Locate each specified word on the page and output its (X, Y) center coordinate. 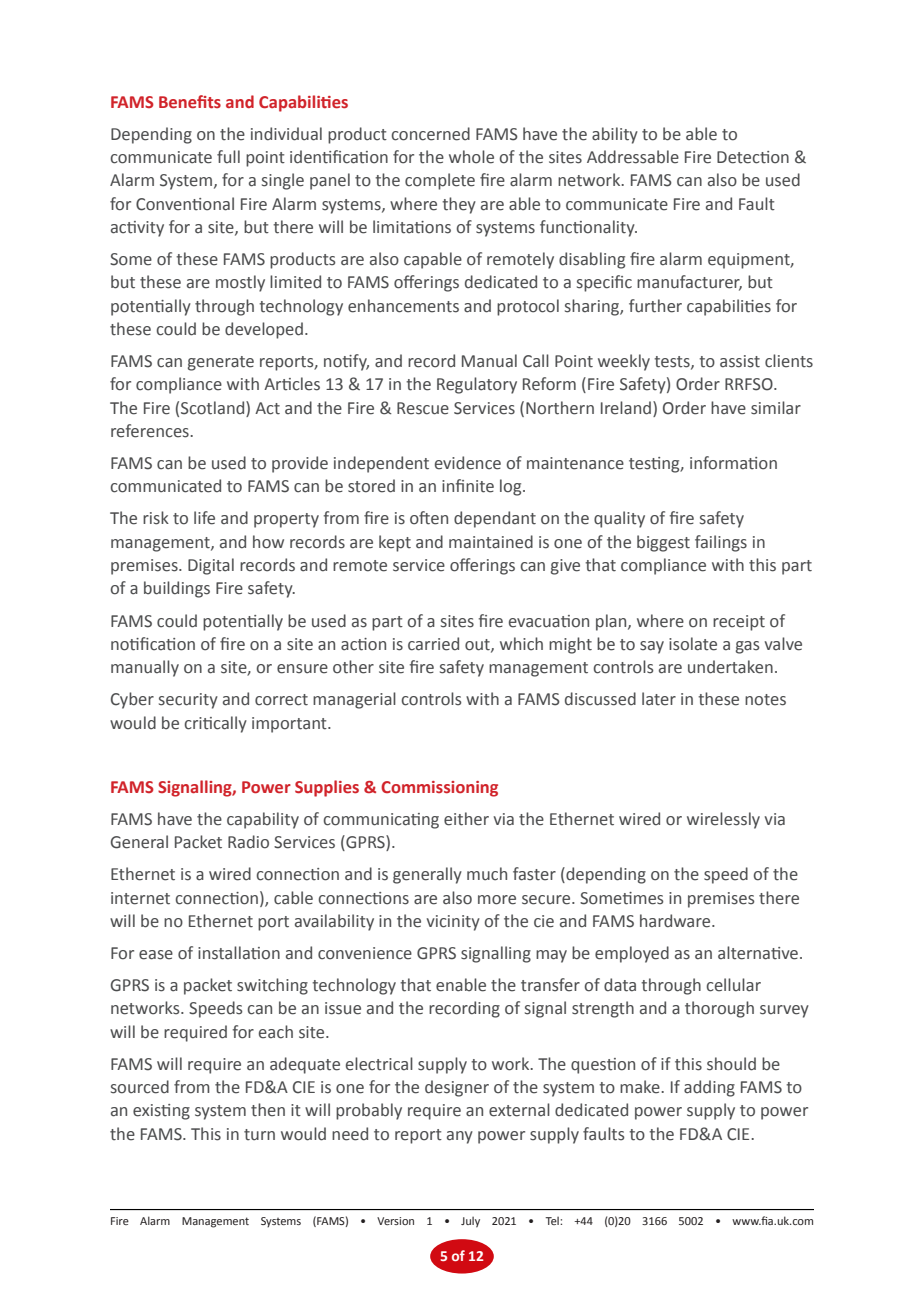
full (228, 156)
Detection (753, 157)
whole (471, 157)
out (478, 645)
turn (259, 1135)
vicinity (453, 923)
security (188, 701)
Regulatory (477, 385)
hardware (676, 921)
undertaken (730, 667)
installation (239, 953)
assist (740, 361)
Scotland (214, 408)
